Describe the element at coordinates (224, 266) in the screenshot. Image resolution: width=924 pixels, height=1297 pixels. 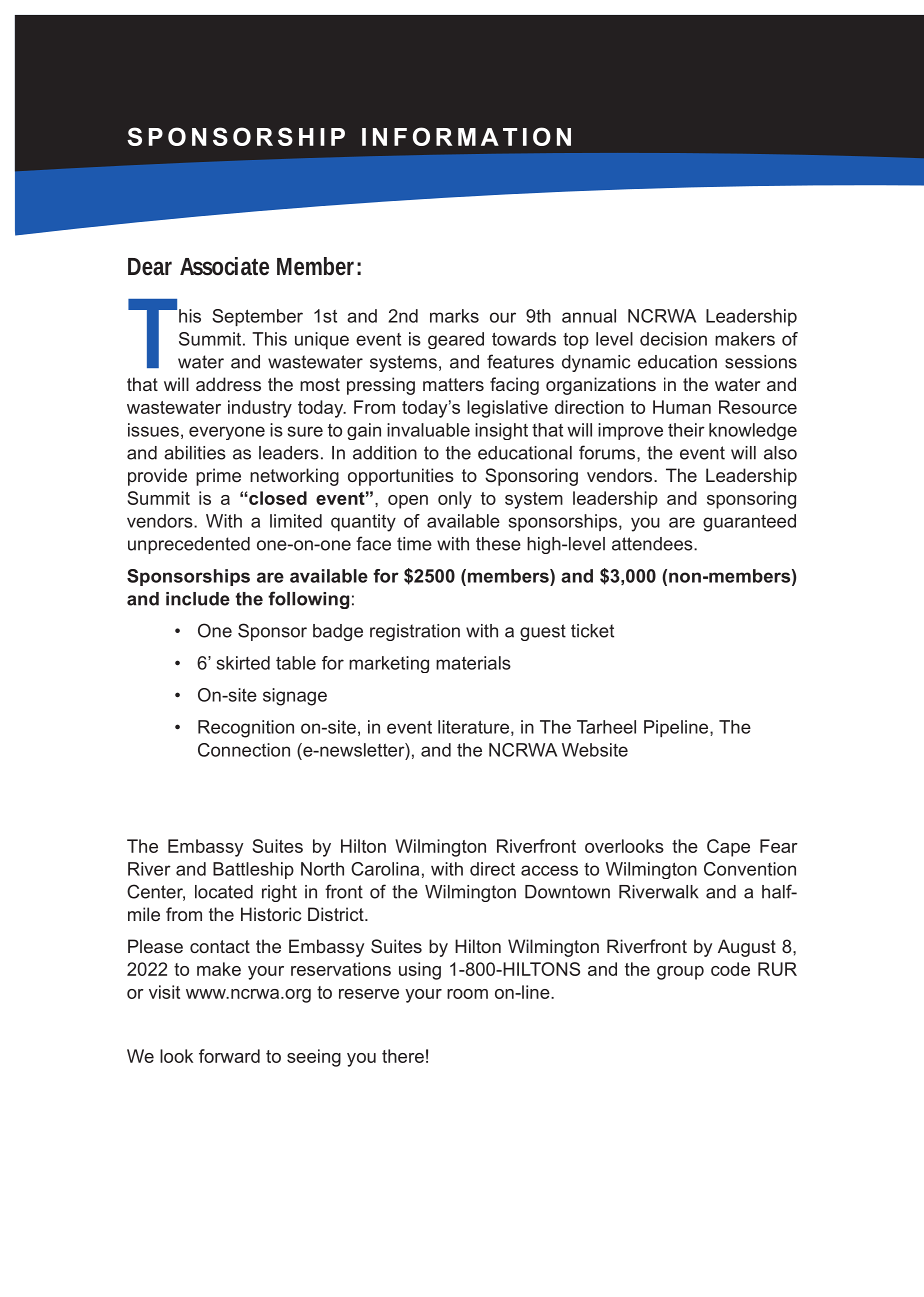
I see `Associate` at that location.
